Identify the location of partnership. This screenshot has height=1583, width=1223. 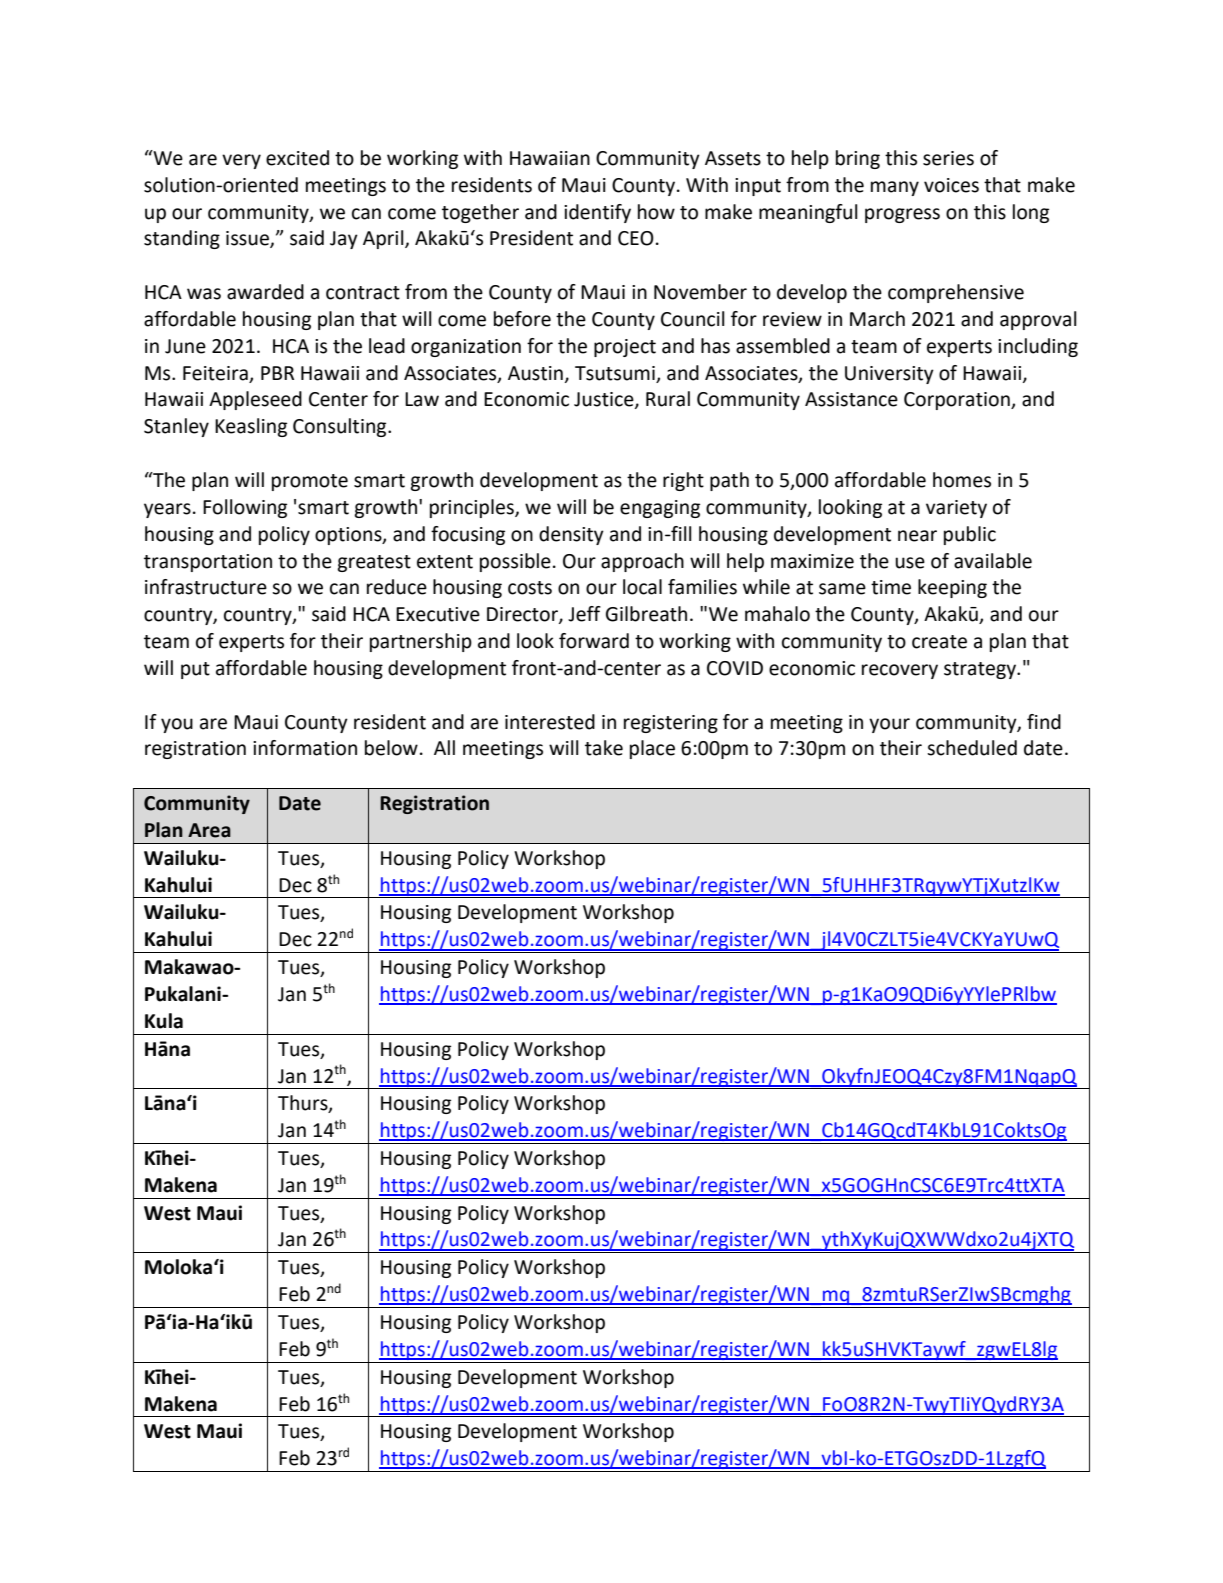
(421, 642).
